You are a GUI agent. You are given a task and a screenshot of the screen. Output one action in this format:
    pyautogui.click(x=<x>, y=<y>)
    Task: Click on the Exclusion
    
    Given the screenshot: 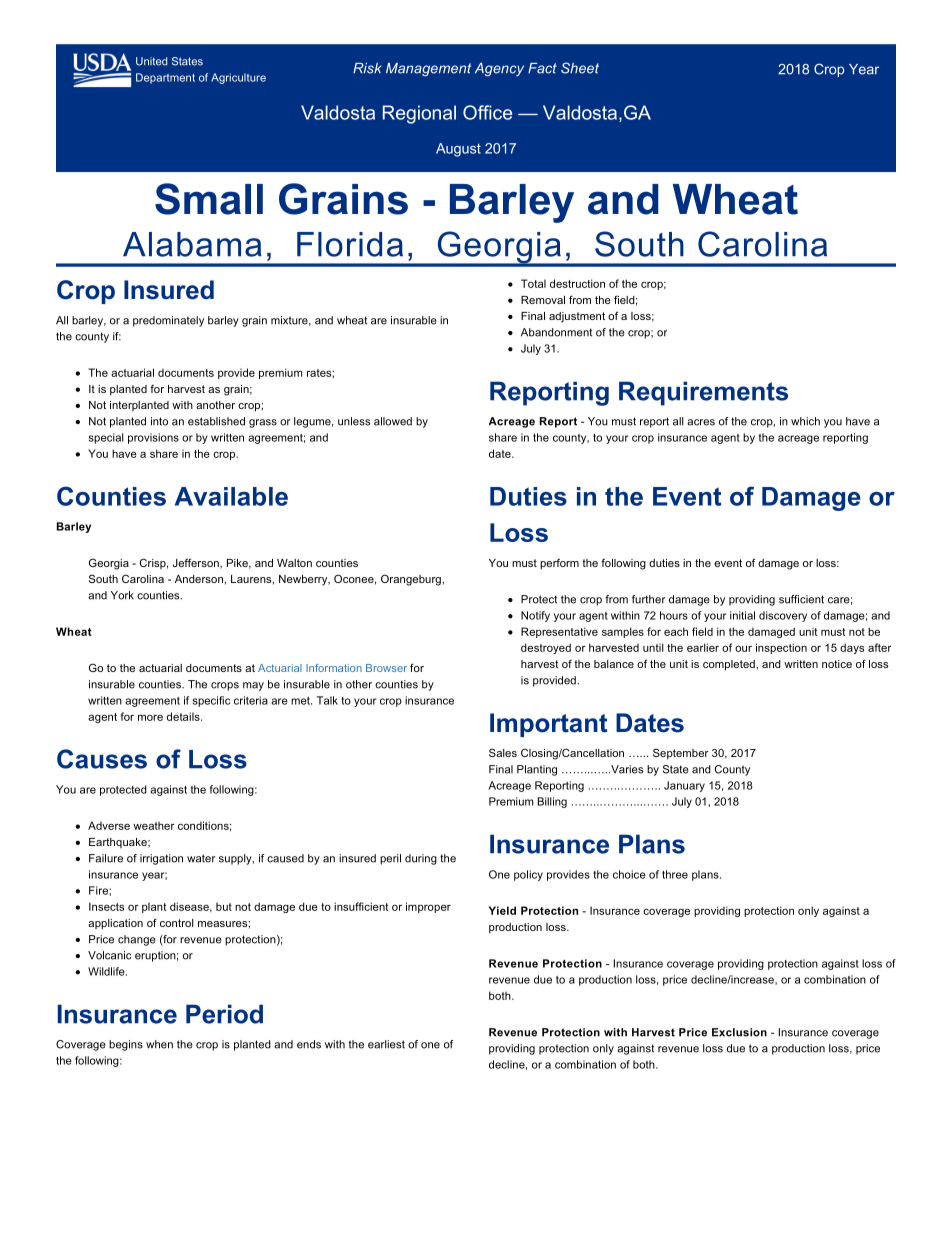 What is the action you would take?
    pyautogui.click(x=739, y=1032)
